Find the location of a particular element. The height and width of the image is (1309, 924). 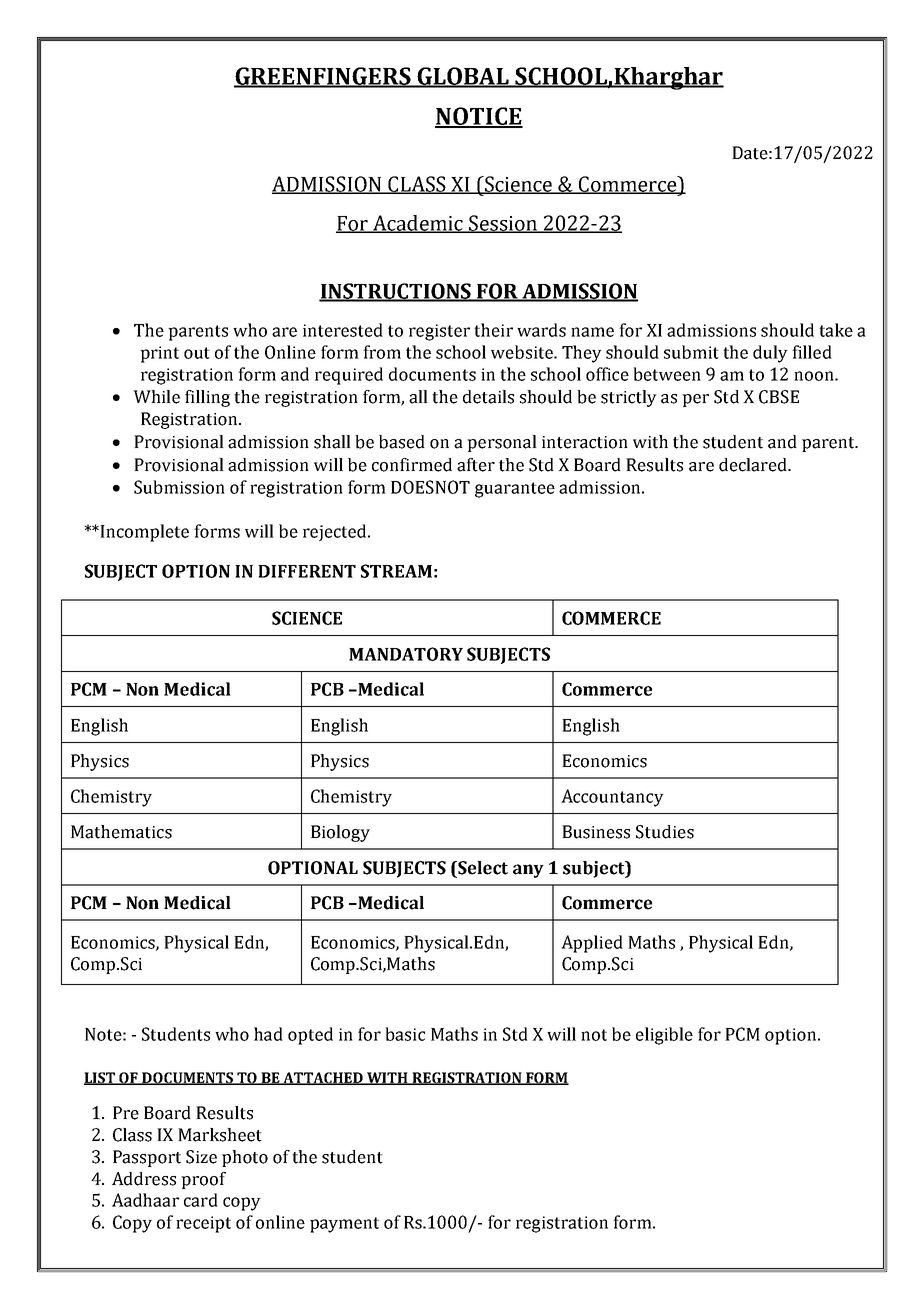

Session is located at coordinates (503, 224).
